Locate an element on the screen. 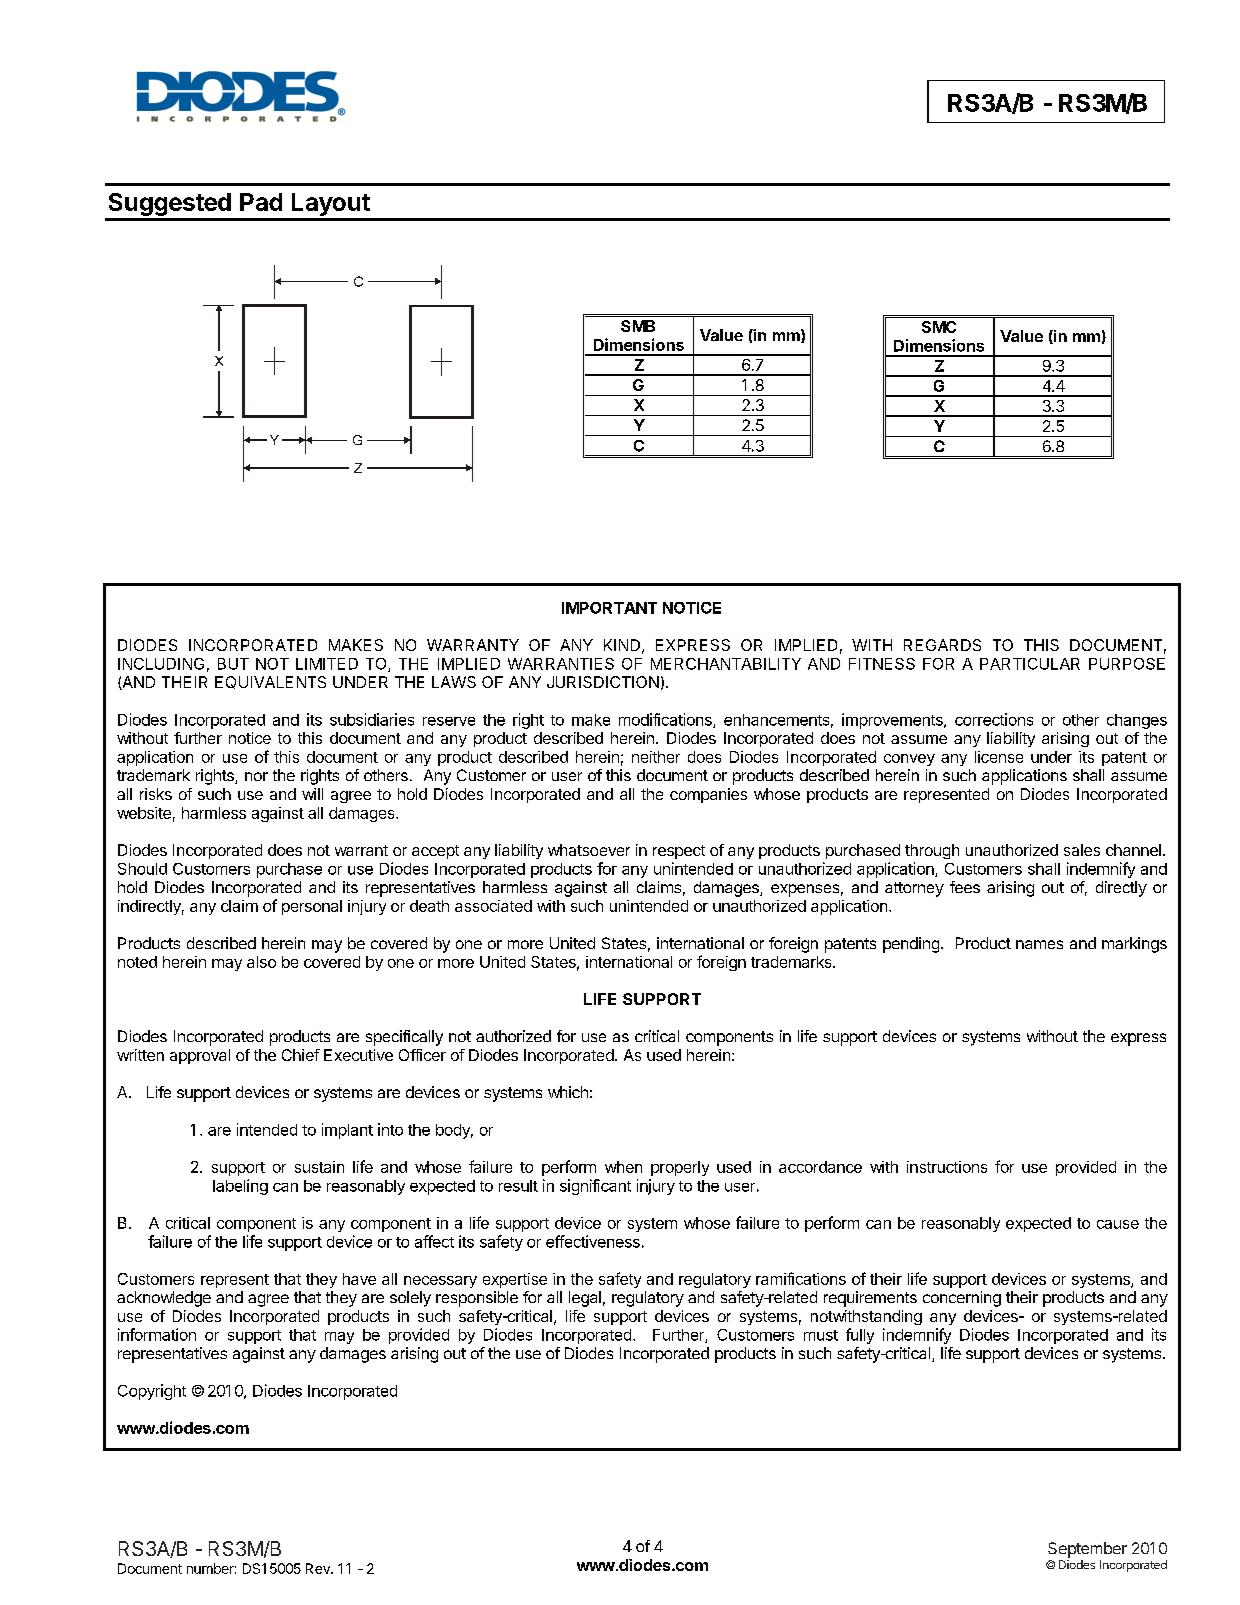  must is located at coordinates (821, 1335).
